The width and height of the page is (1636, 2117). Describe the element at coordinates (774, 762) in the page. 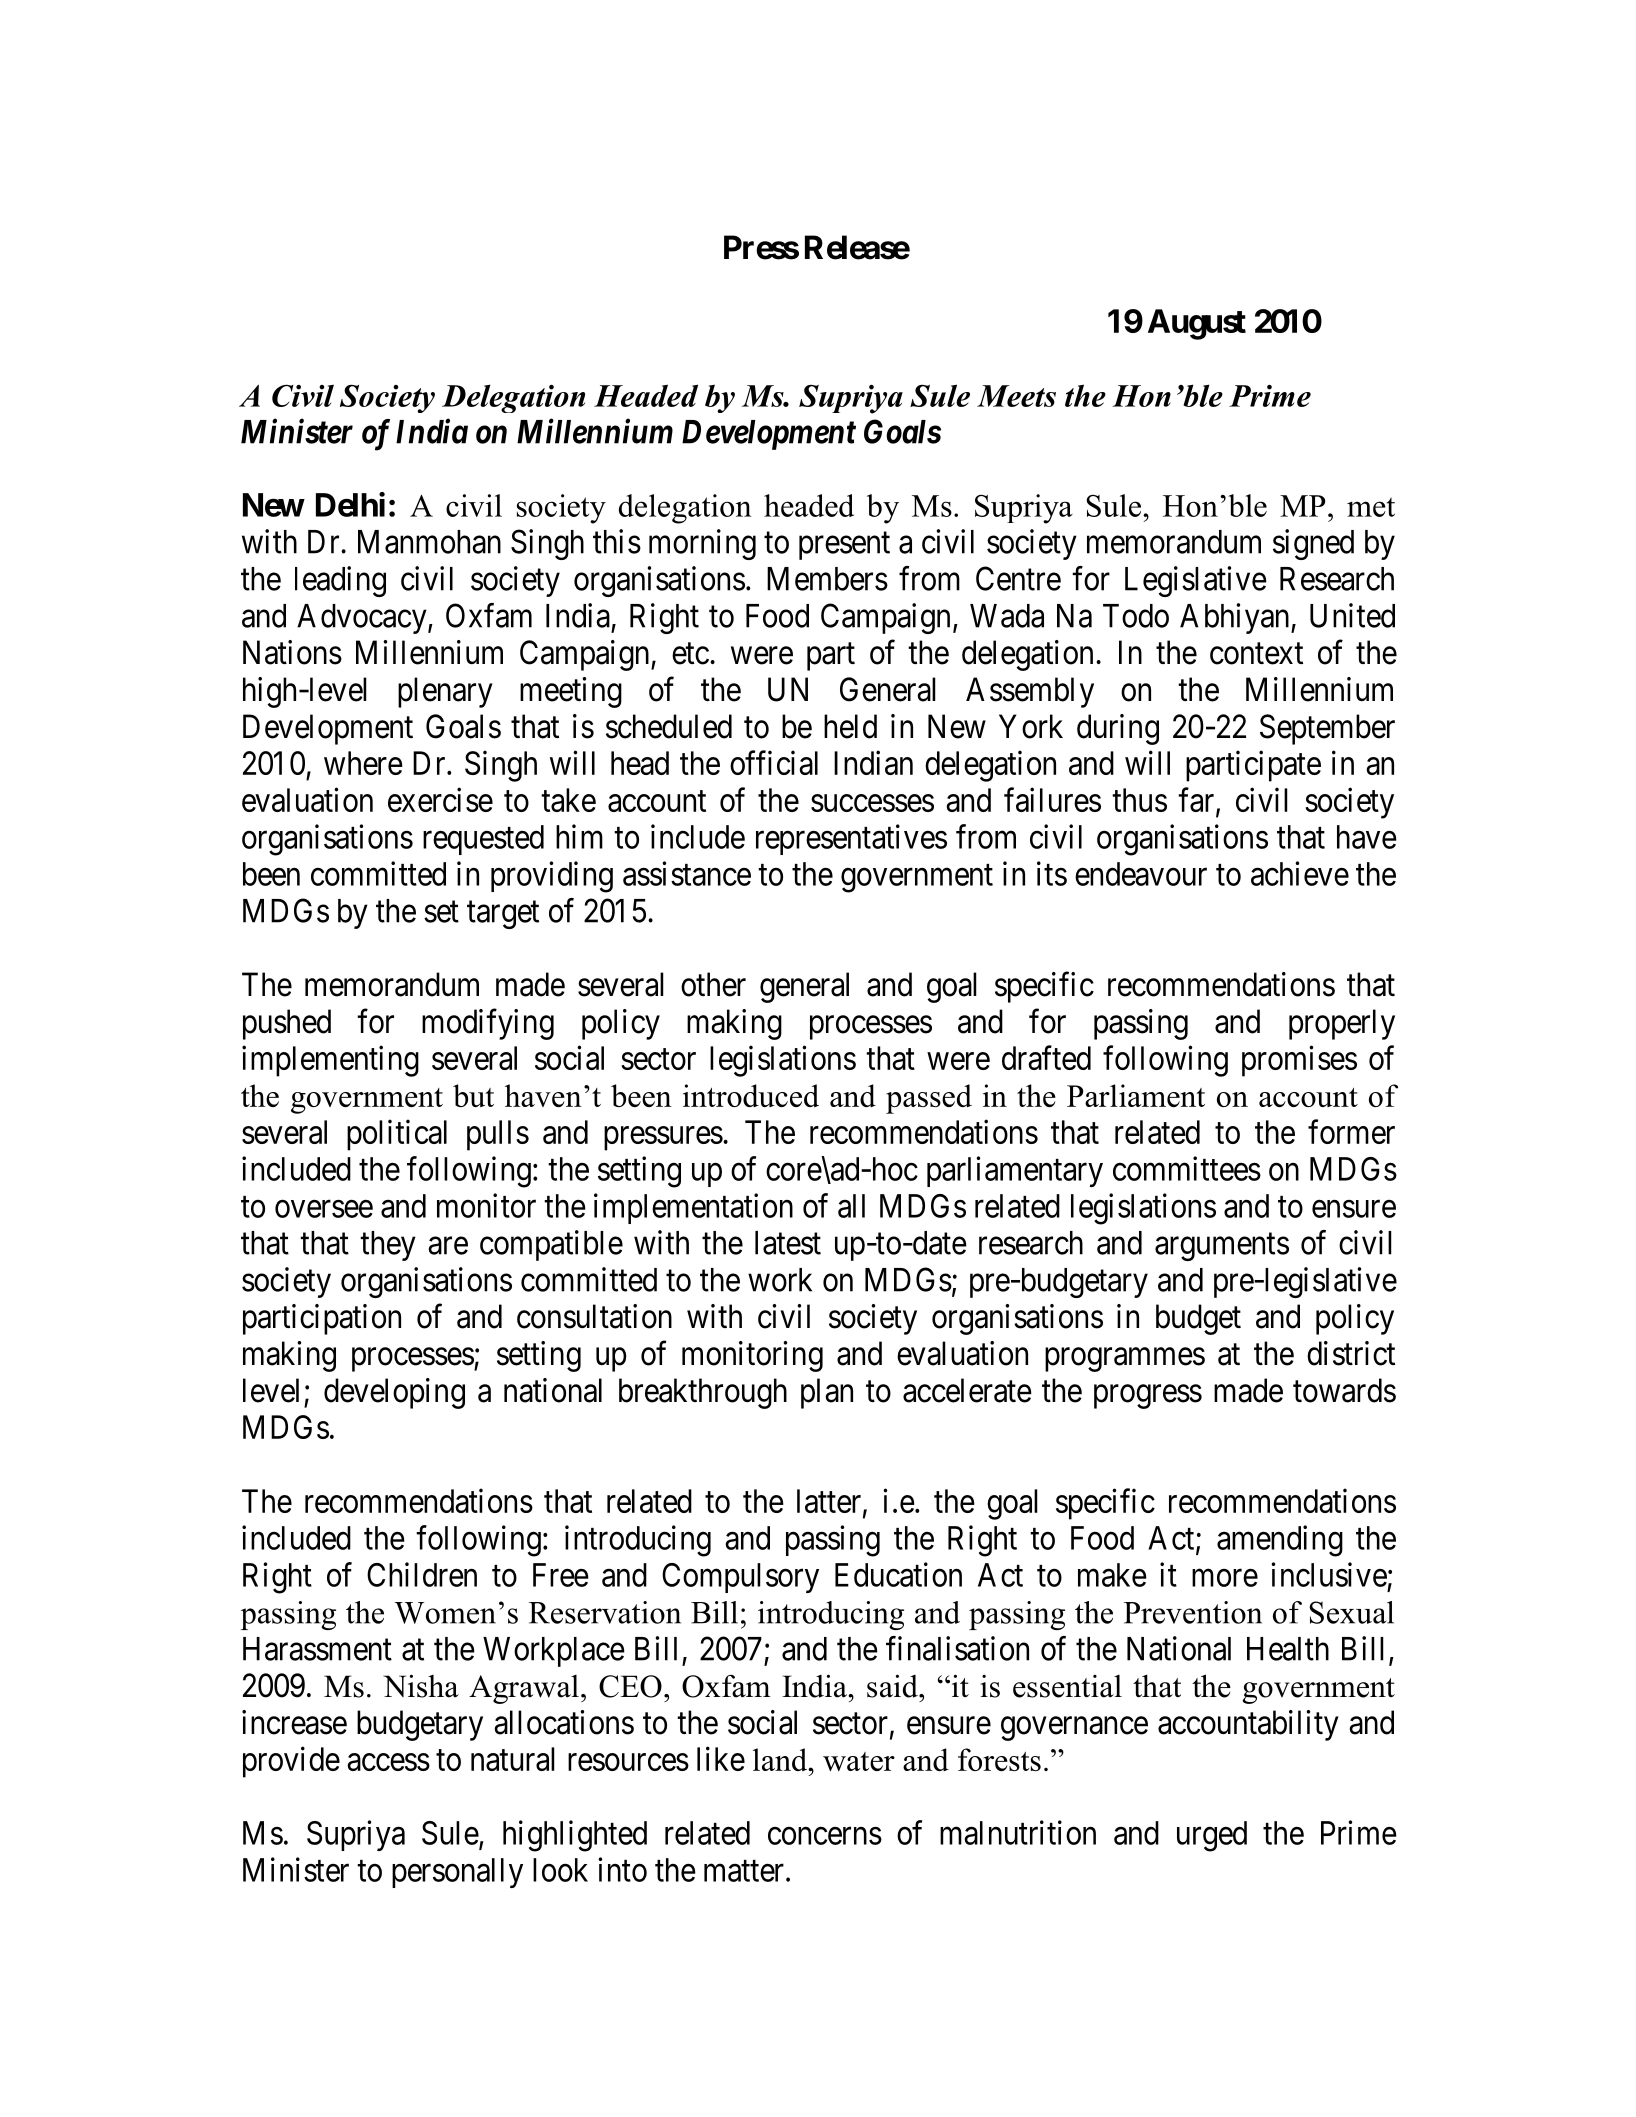

I see `official` at that location.
